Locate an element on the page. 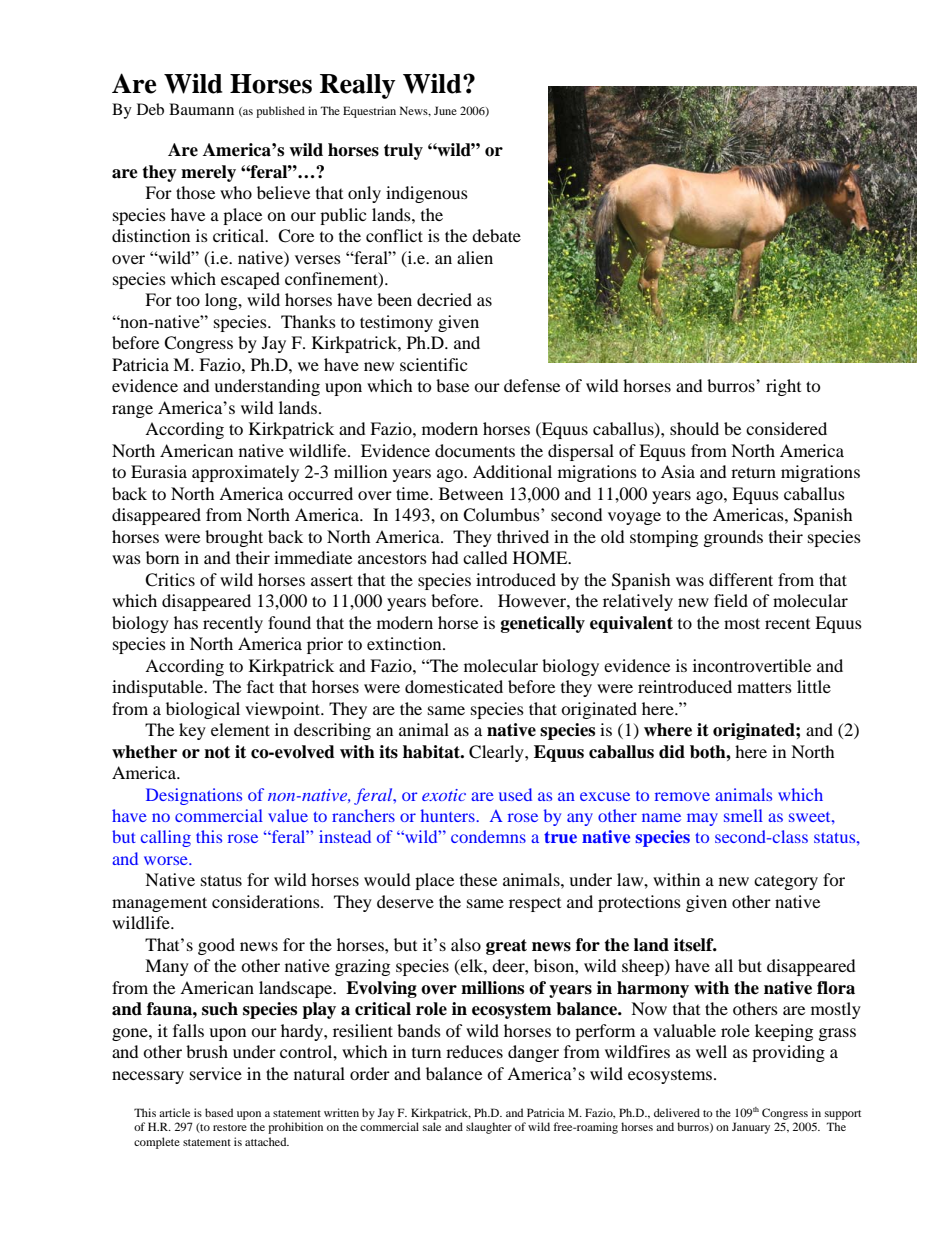 This page has height=1233, width=952. Baumann is located at coordinates (201, 109).
